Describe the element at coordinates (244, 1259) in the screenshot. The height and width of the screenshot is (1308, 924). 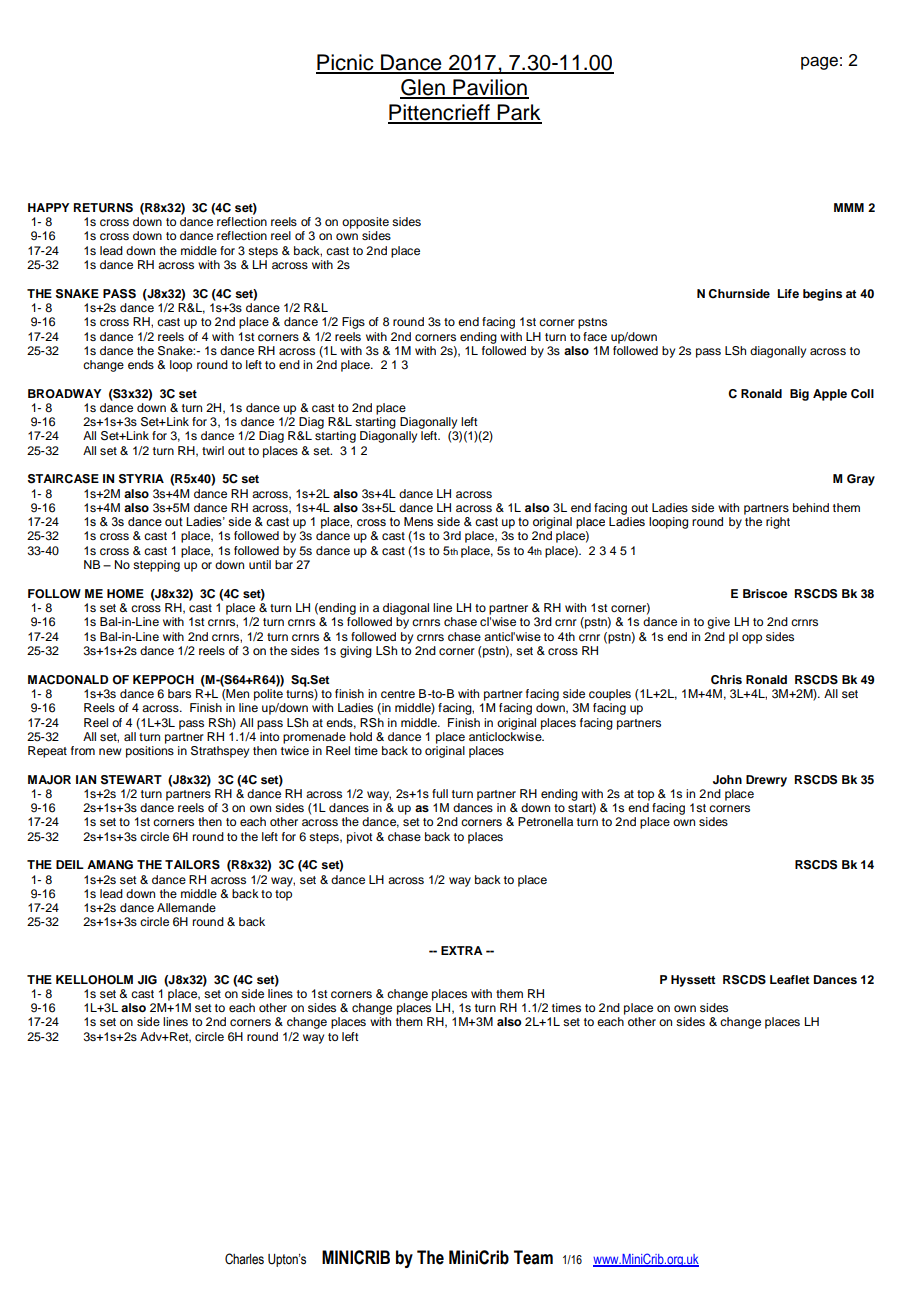
I see `Charles` at that location.
